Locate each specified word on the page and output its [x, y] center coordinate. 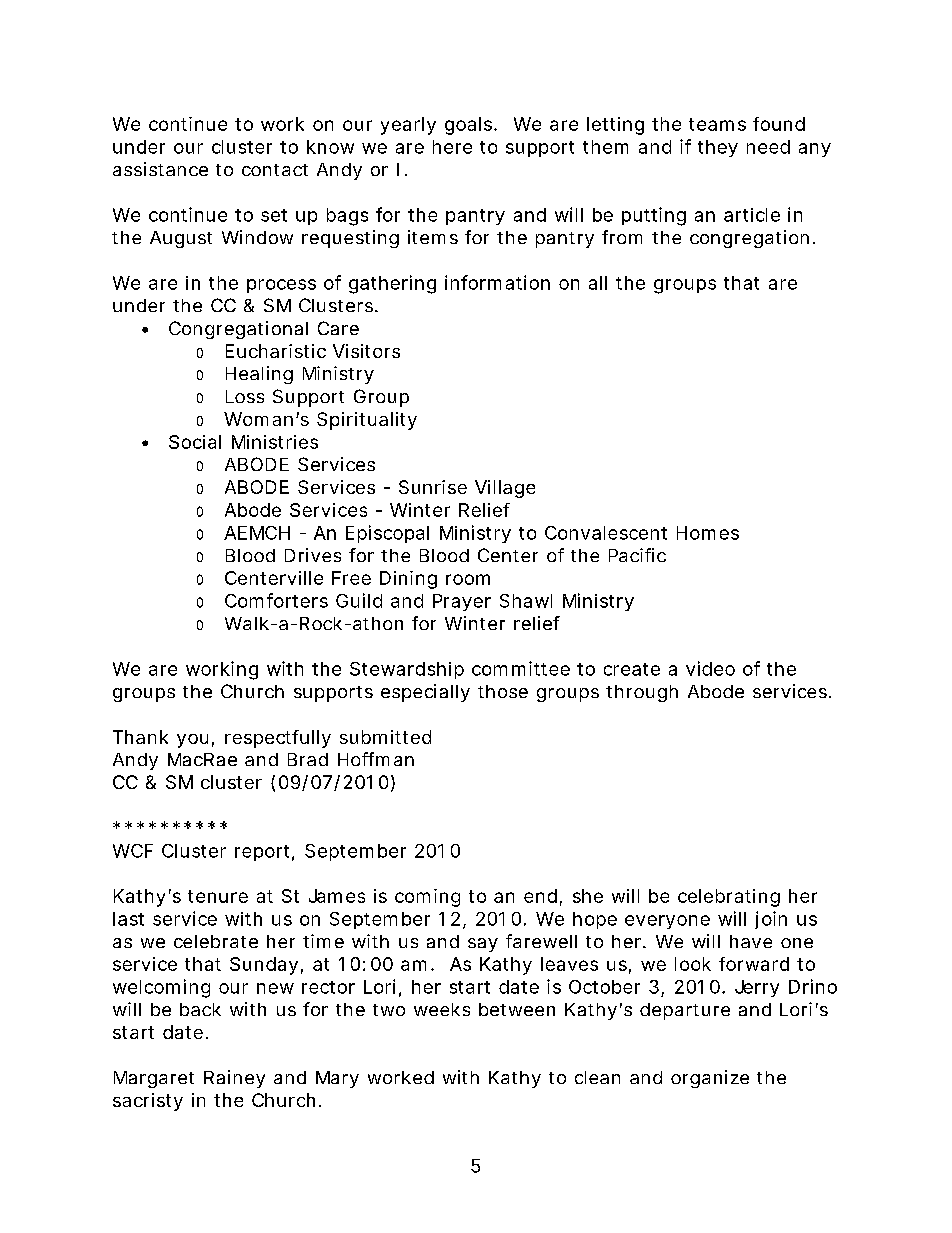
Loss [245, 396]
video [710, 668]
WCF [133, 851]
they [718, 148]
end [540, 896]
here [452, 147]
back [200, 1009]
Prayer [462, 602]
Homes [708, 533]
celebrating [729, 898]
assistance [160, 169]
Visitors [366, 351]
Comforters [276, 600]
